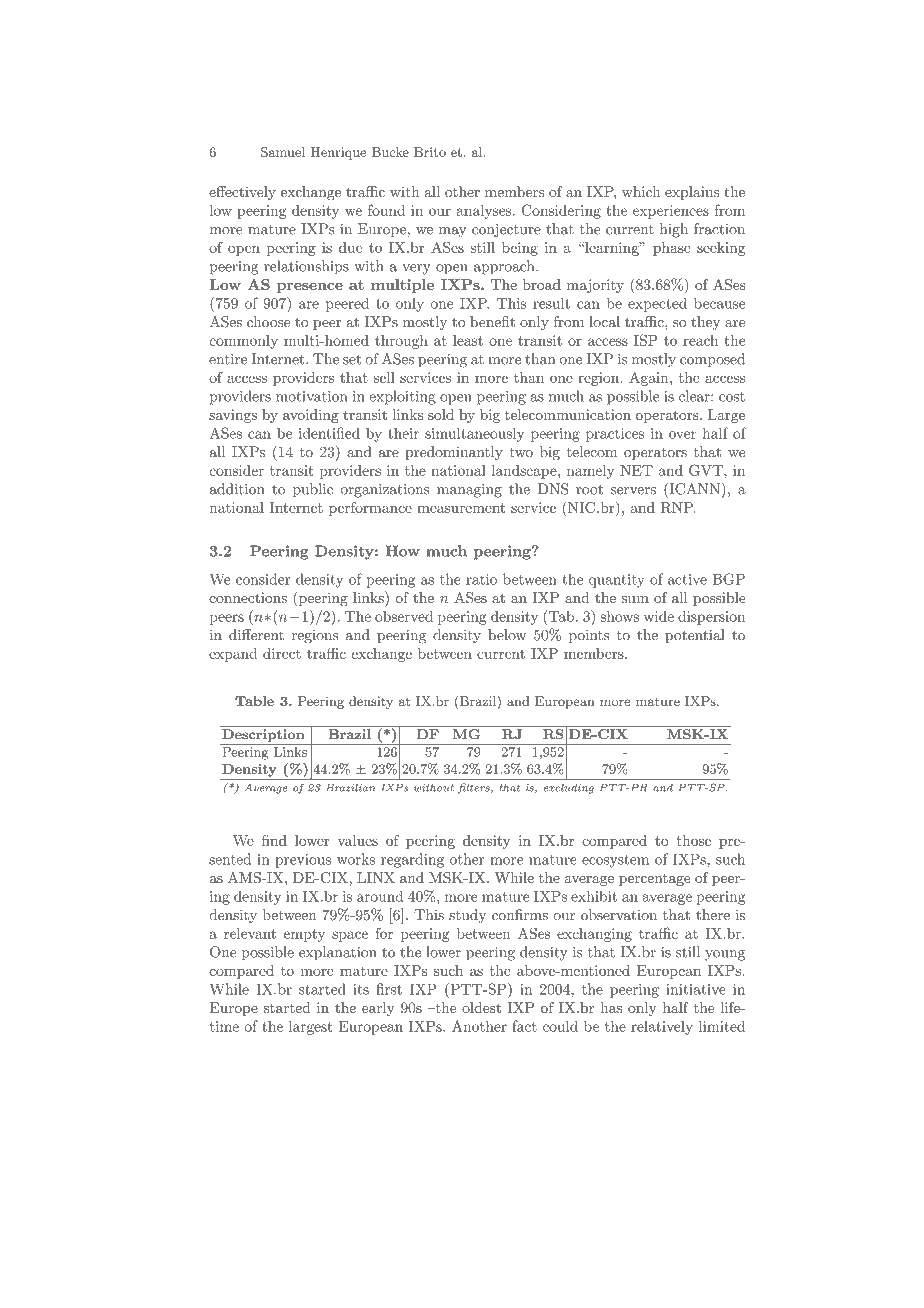 The image size is (924, 1308). I want to click on below, so click(507, 635).
